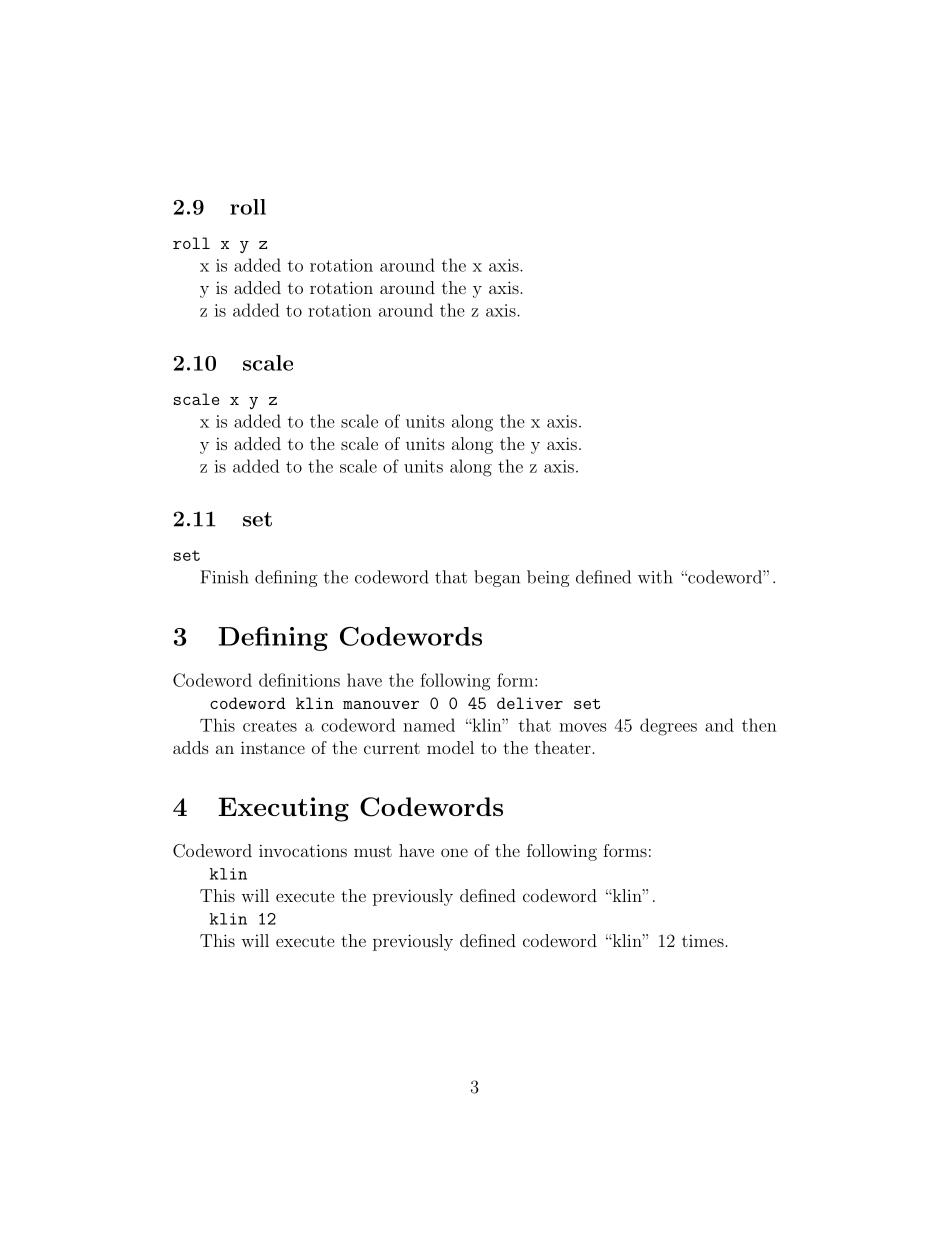 The image size is (952, 1233). Describe the element at coordinates (655, 577) in the screenshot. I see `with` at that location.
